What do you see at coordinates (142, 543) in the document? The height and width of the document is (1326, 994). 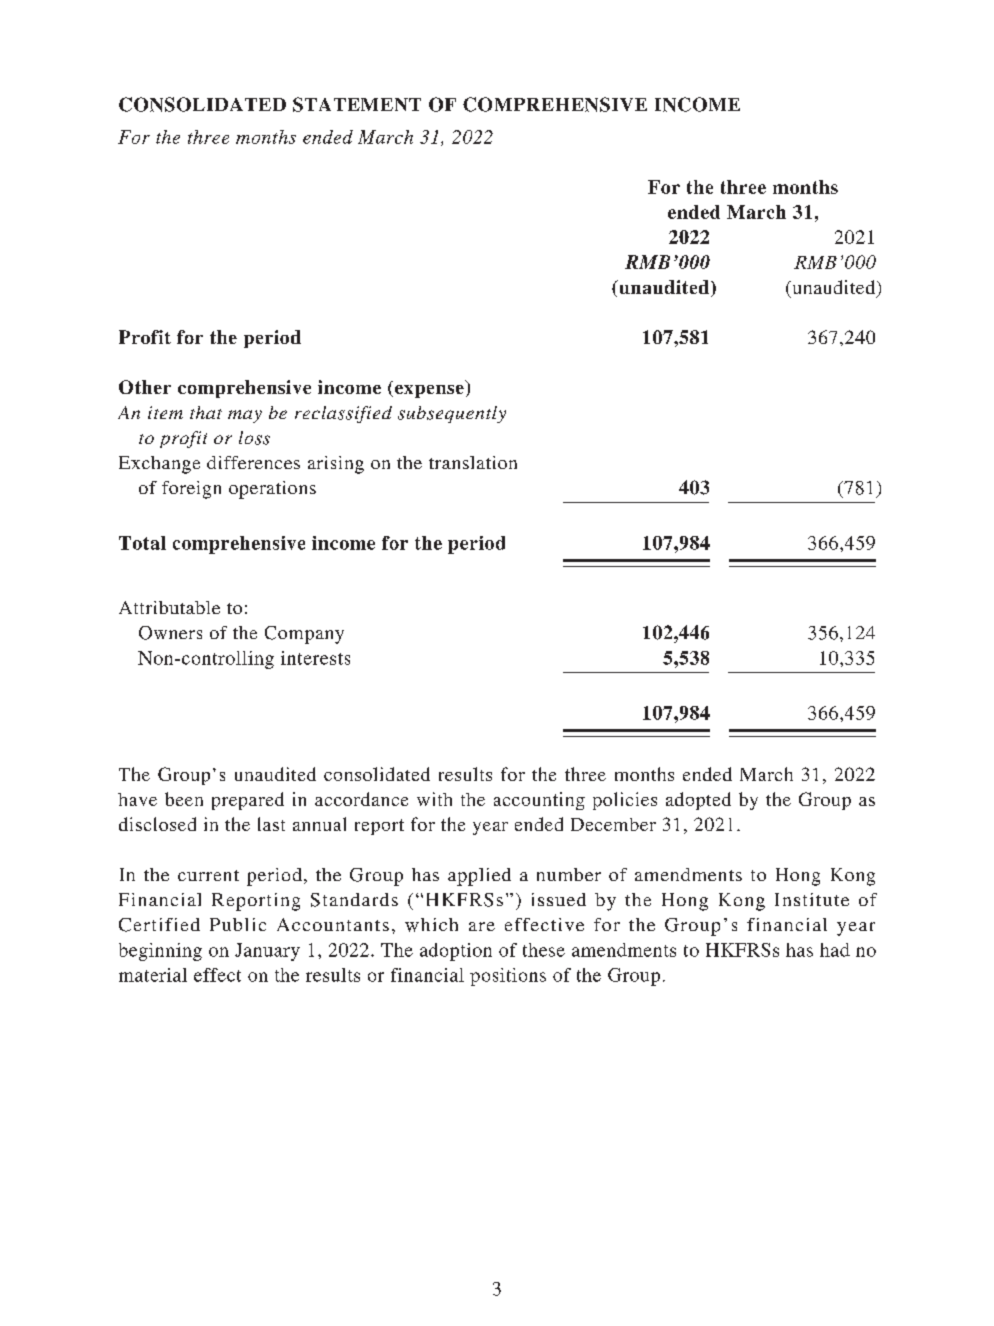 I see `Total` at bounding box center [142, 543].
